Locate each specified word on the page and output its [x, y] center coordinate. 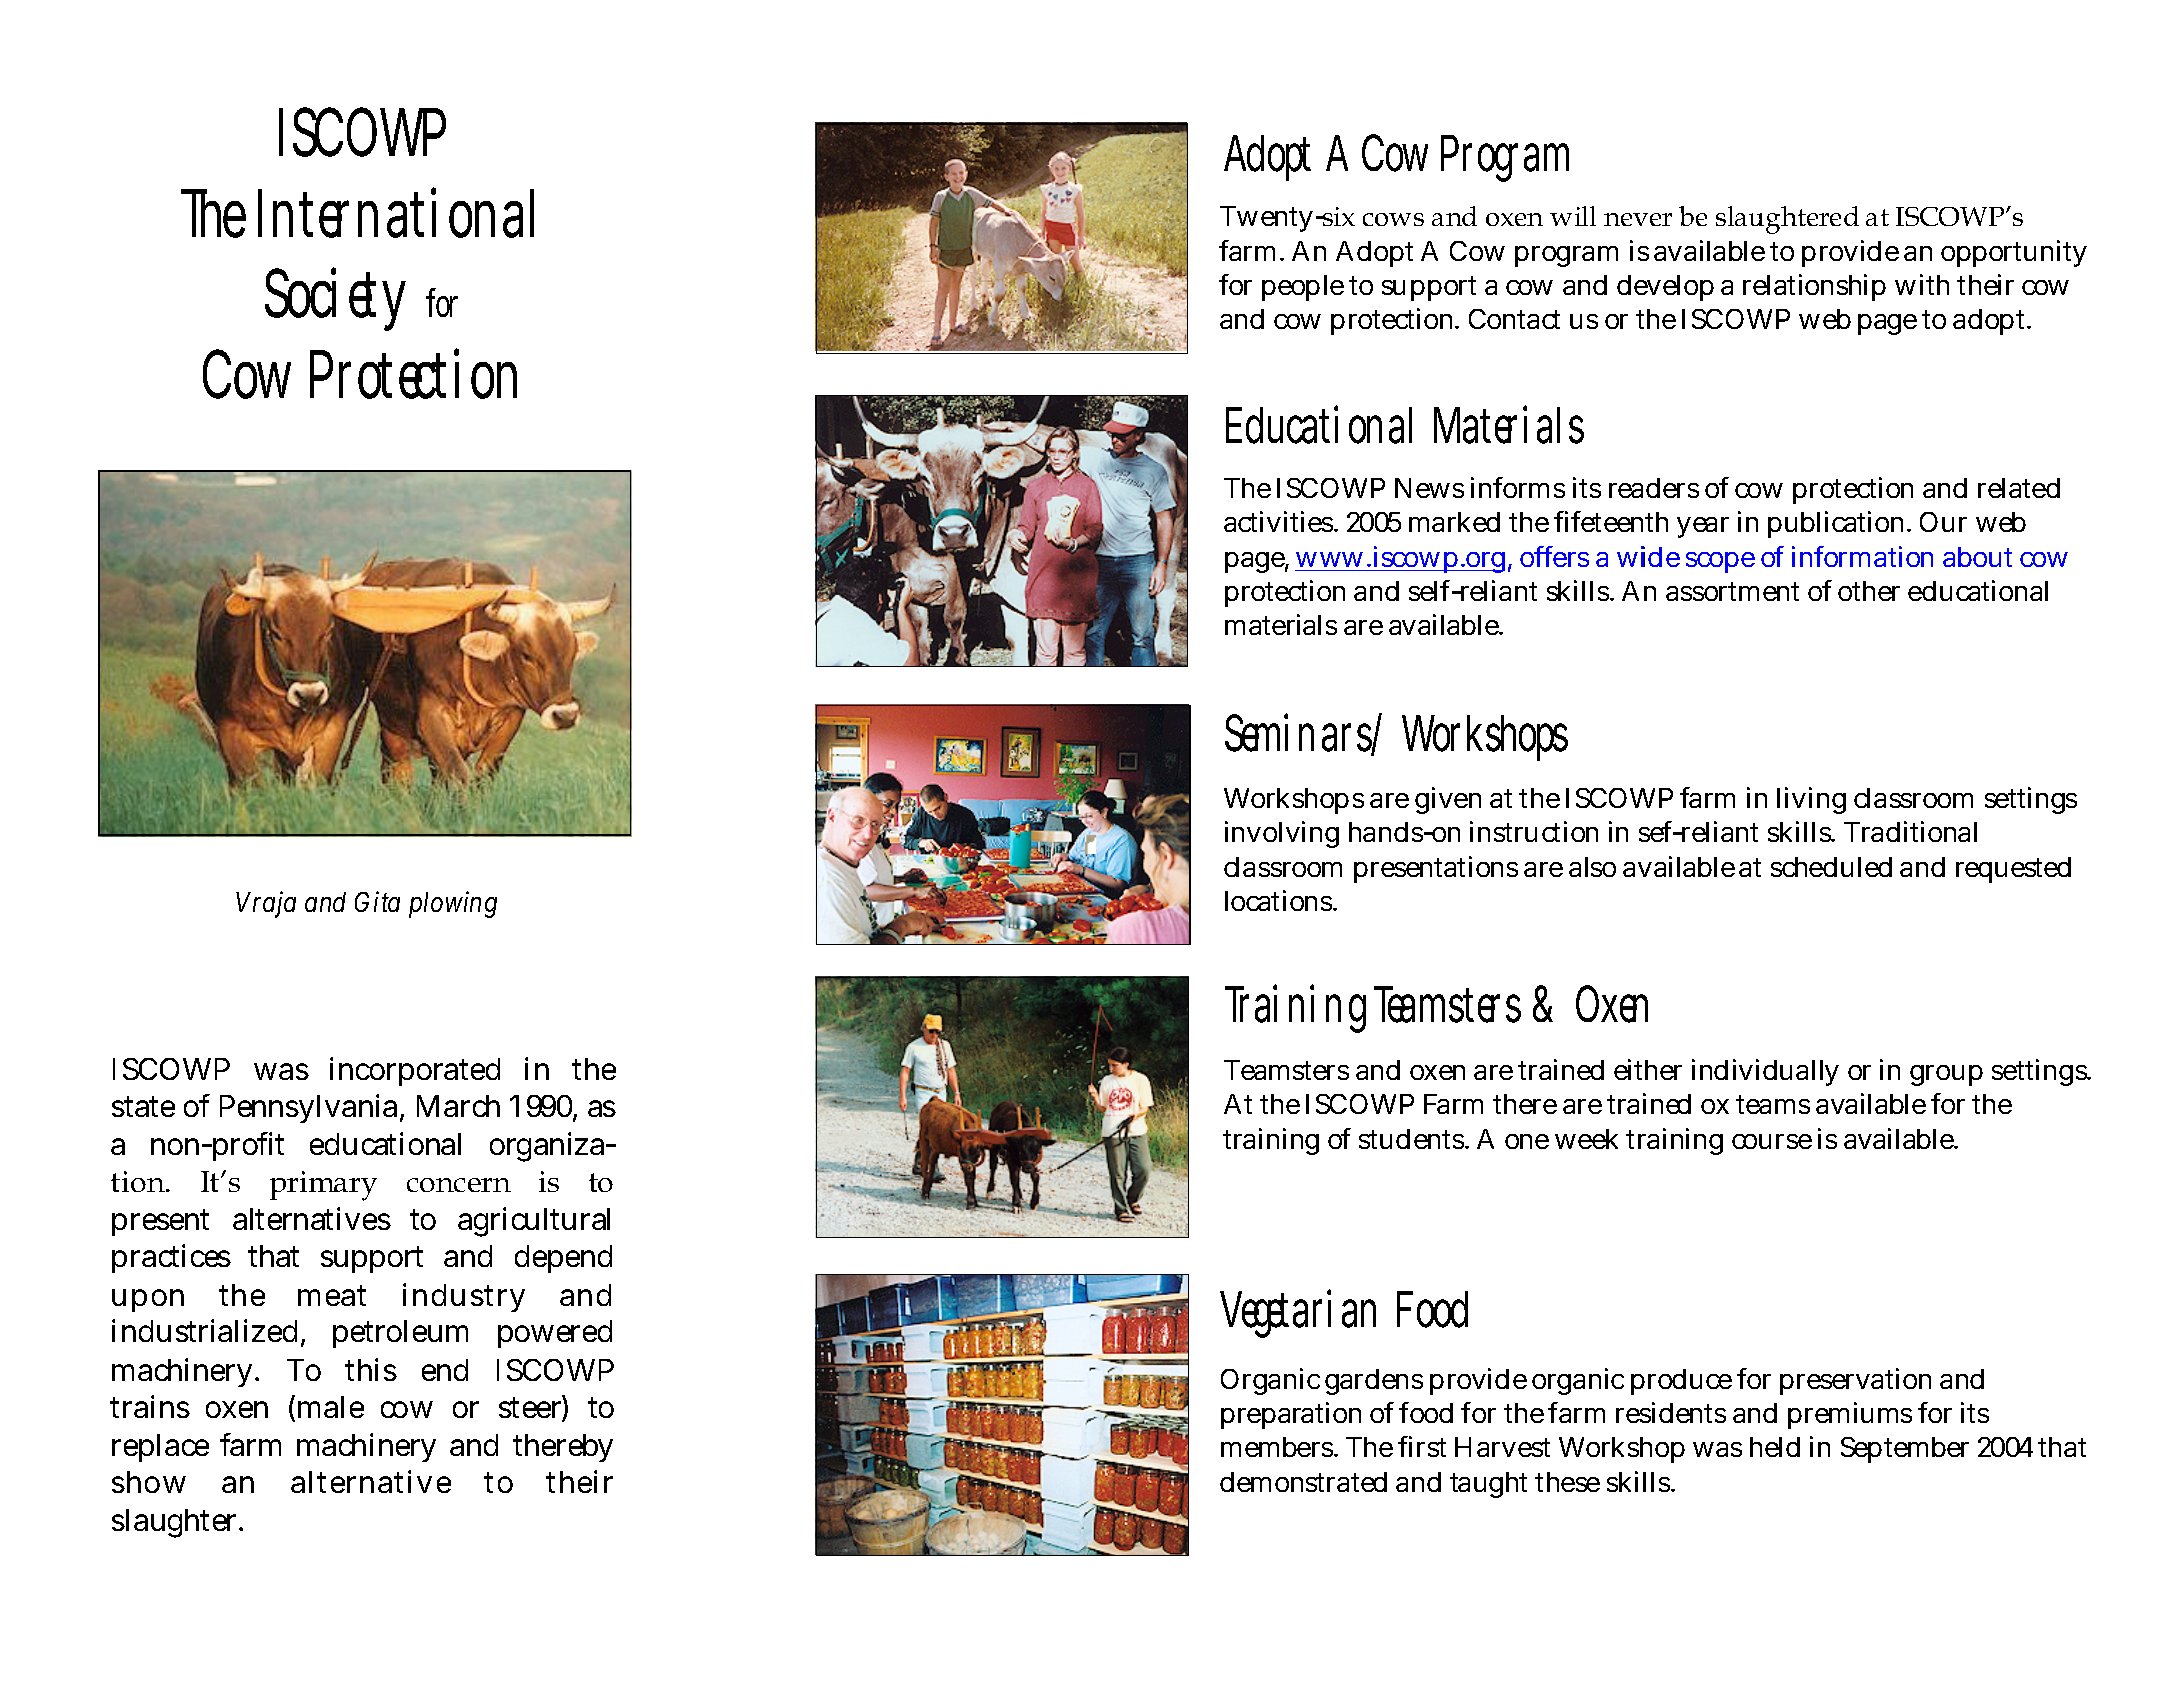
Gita [377, 902]
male [331, 1407]
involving [1282, 834]
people [1303, 288]
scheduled [1831, 867]
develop [1665, 288]
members [1278, 1447]
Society [335, 299]
